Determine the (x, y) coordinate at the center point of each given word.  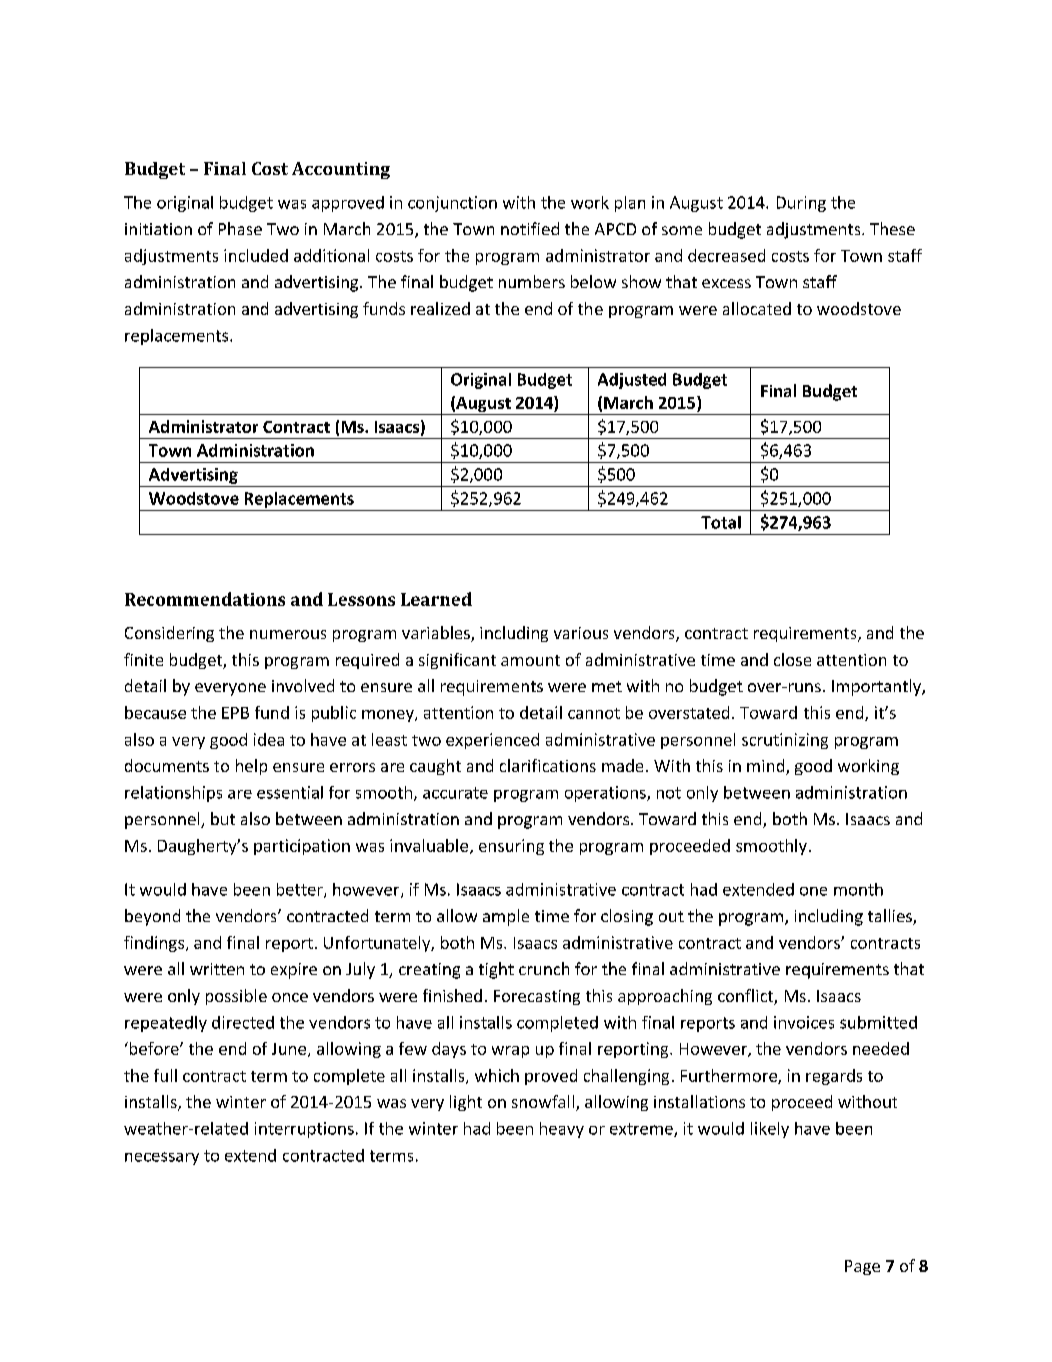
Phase (240, 228)
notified (530, 228)
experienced (492, 741)
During (801, 204)
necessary (162, 1158)
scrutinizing (785, 741)
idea (269, 739)
